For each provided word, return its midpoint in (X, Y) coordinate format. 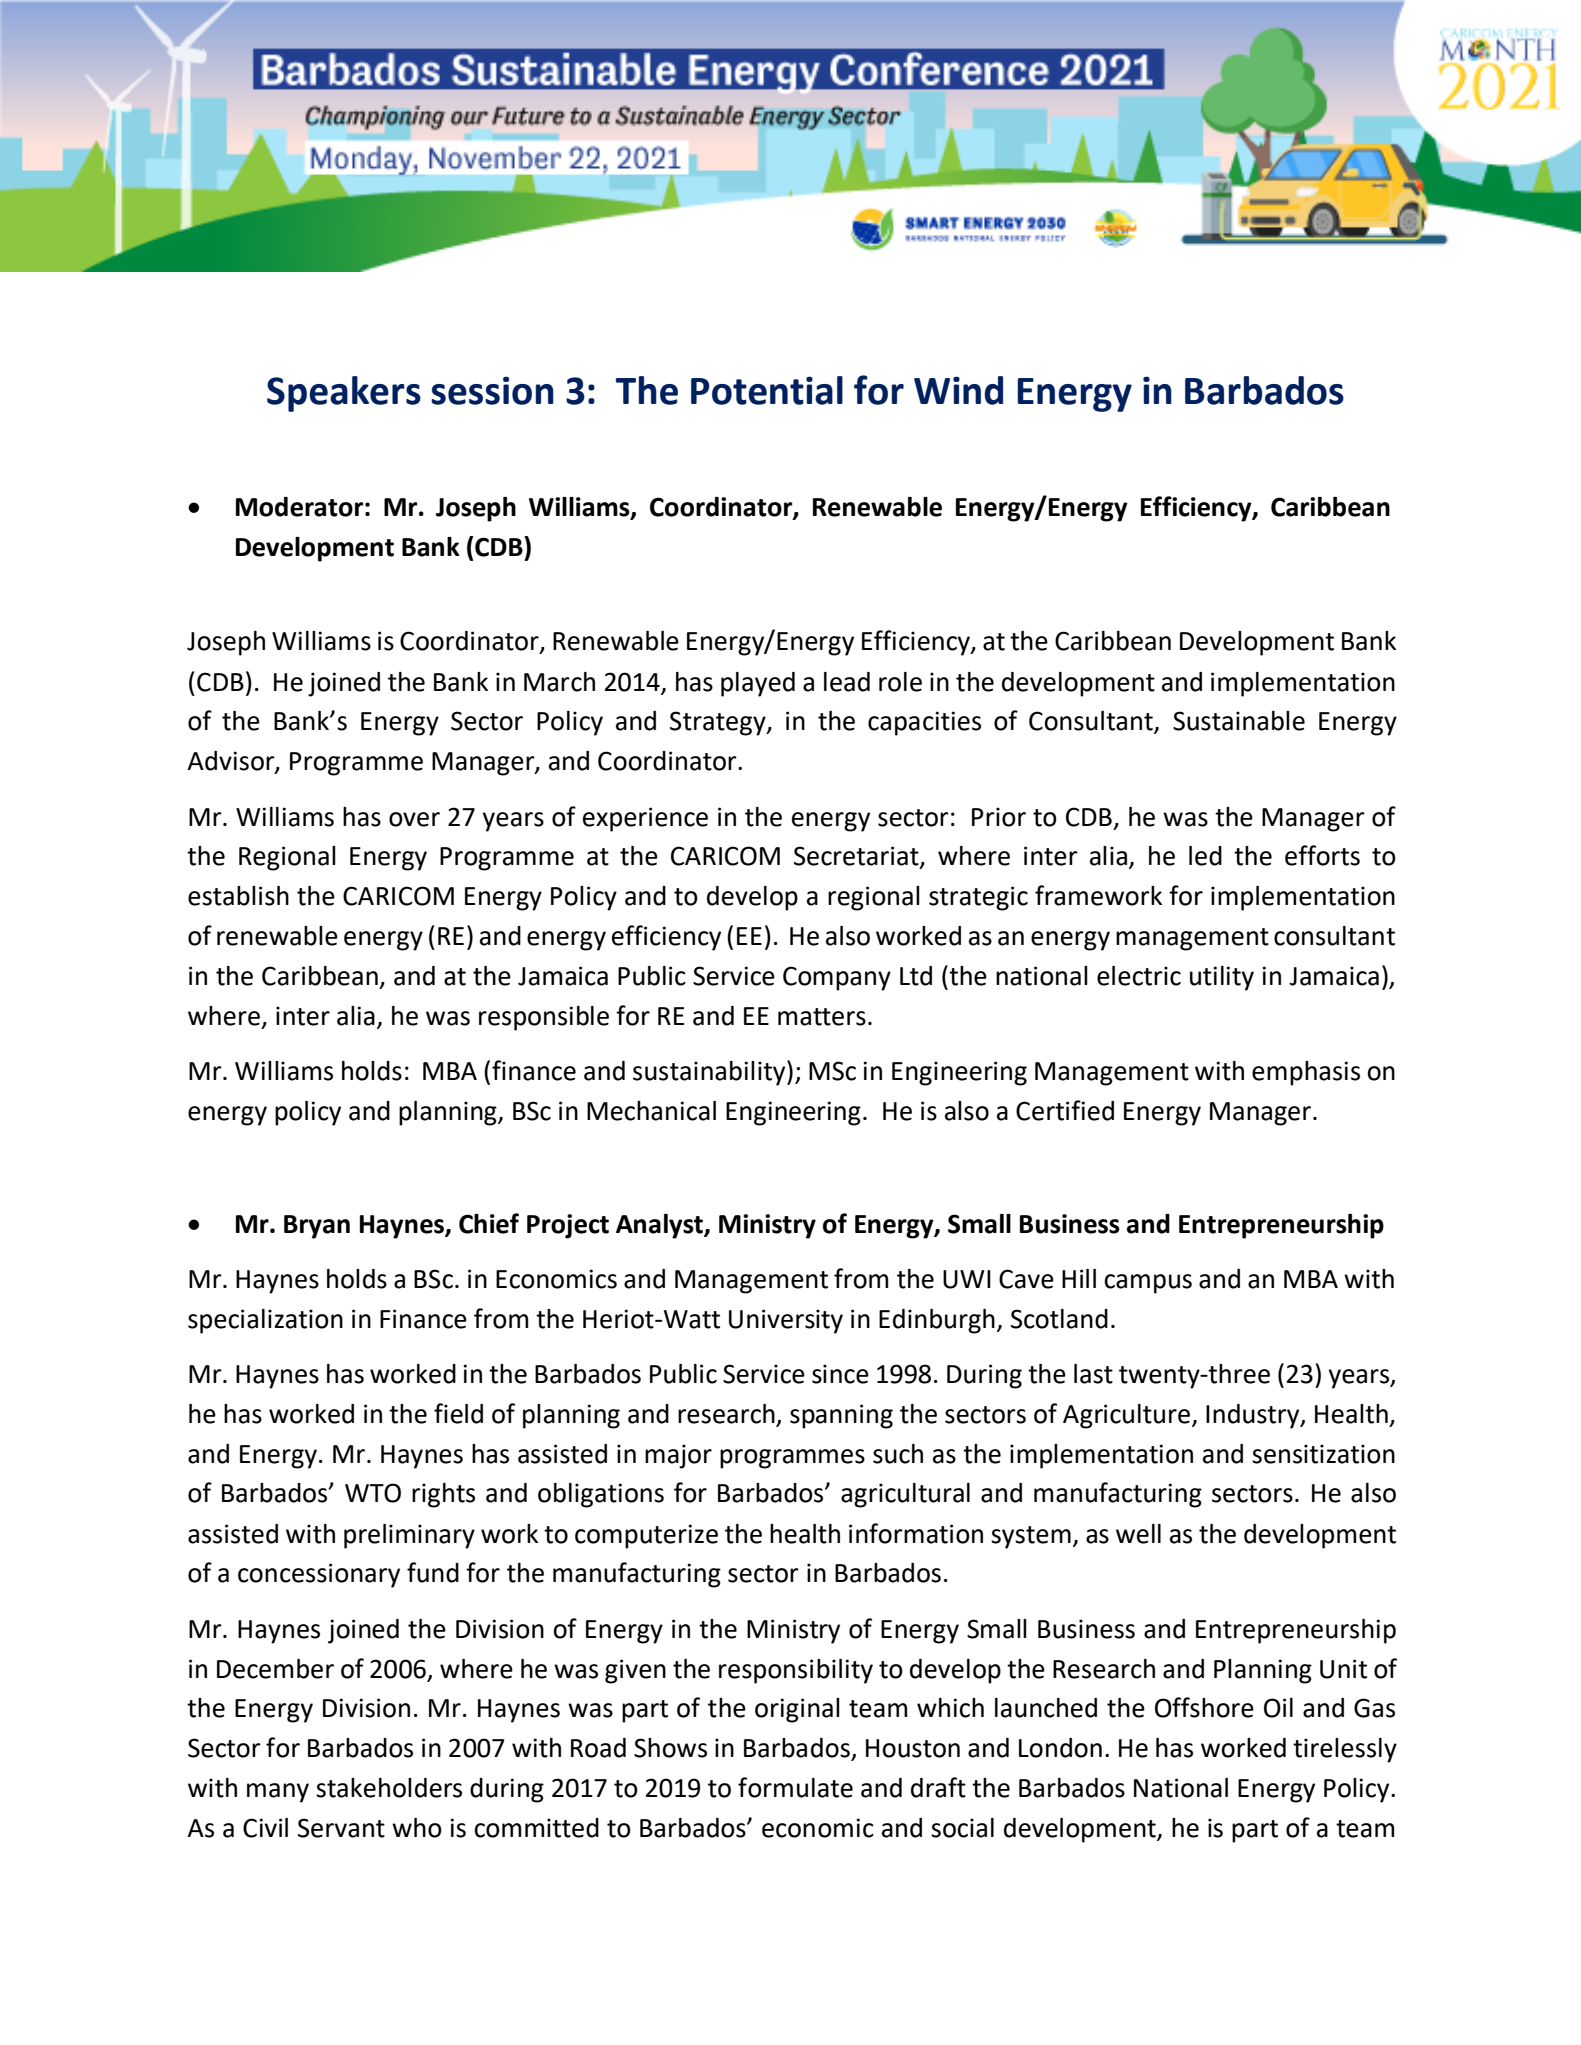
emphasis (1306, 1073)
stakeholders (389, 1788)
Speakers (344, 394)
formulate (795, 1787)
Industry (1254, 1416)
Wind (958, 390)
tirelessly (1345, 1750)
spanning (841, 1416)
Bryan (317, 1227)
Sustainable (1239, 721)
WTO (373, 1493)
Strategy (719, 723)
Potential (767, 390)
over (414, 819)
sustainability (710, 1073)
